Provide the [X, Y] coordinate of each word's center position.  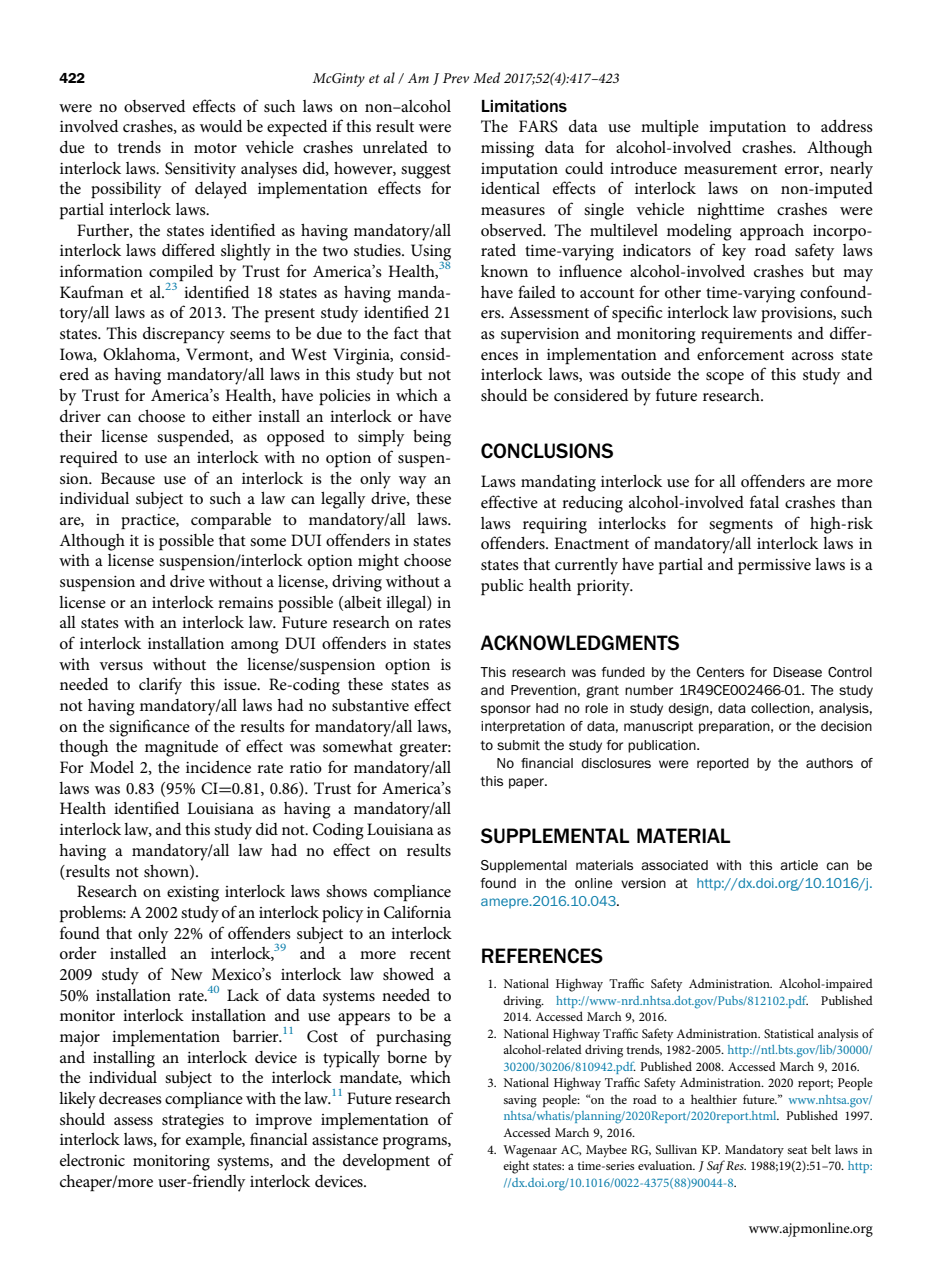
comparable [231, 521]
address [847, 125]
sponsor [506, 710]
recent [430, 954]
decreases [130, 1098]
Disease [797, 672]
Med [486, 77]
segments [741, 526]
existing [193, 894]
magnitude [181, 748]
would [221, 125]
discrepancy [184, 335]
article [799, 865]
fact [406, 332]
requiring [555, 526]
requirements [746, 336]
